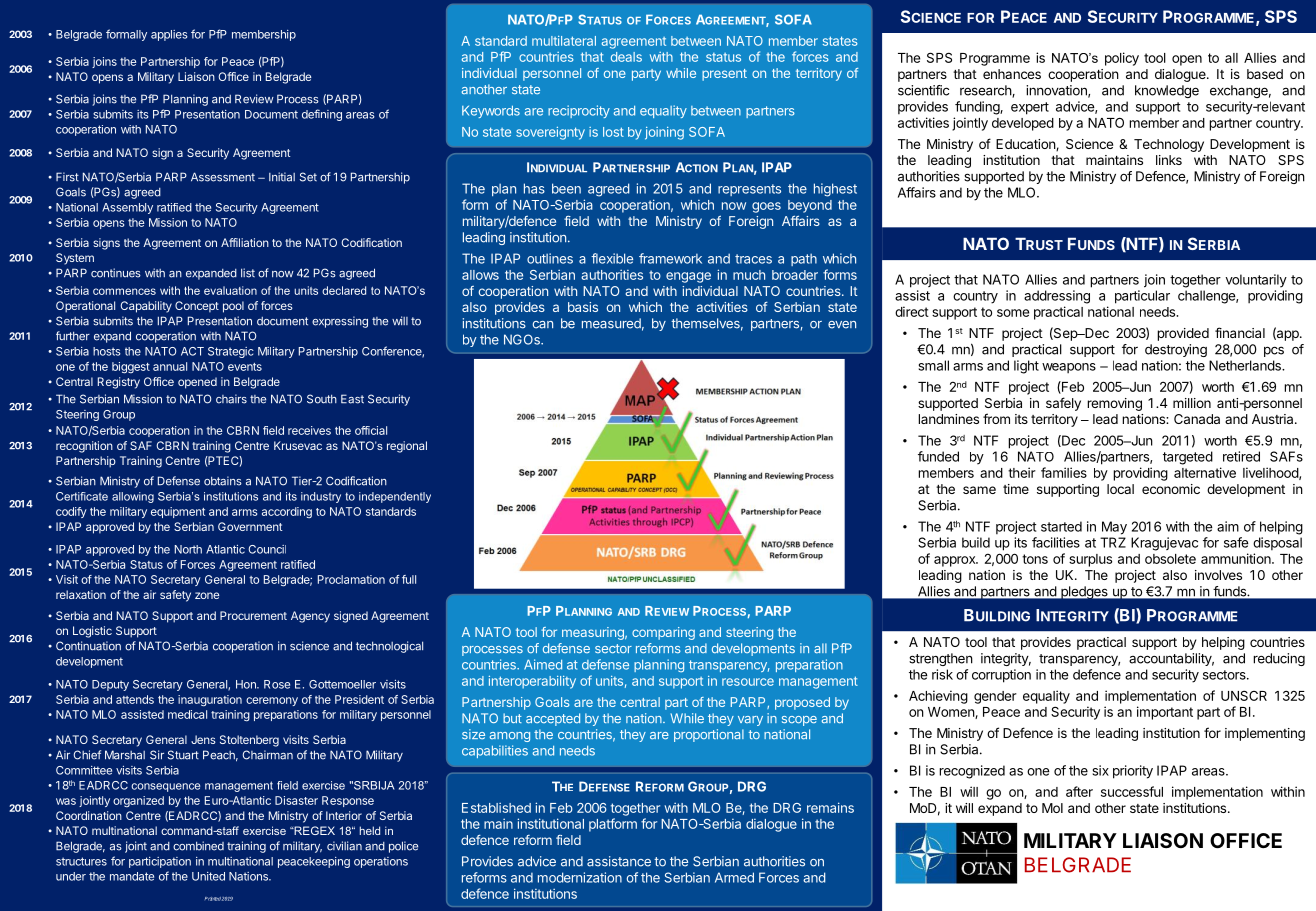 The height and width of the screenshot is (911, 1316). I want to click on basis, so click(583, 307).
